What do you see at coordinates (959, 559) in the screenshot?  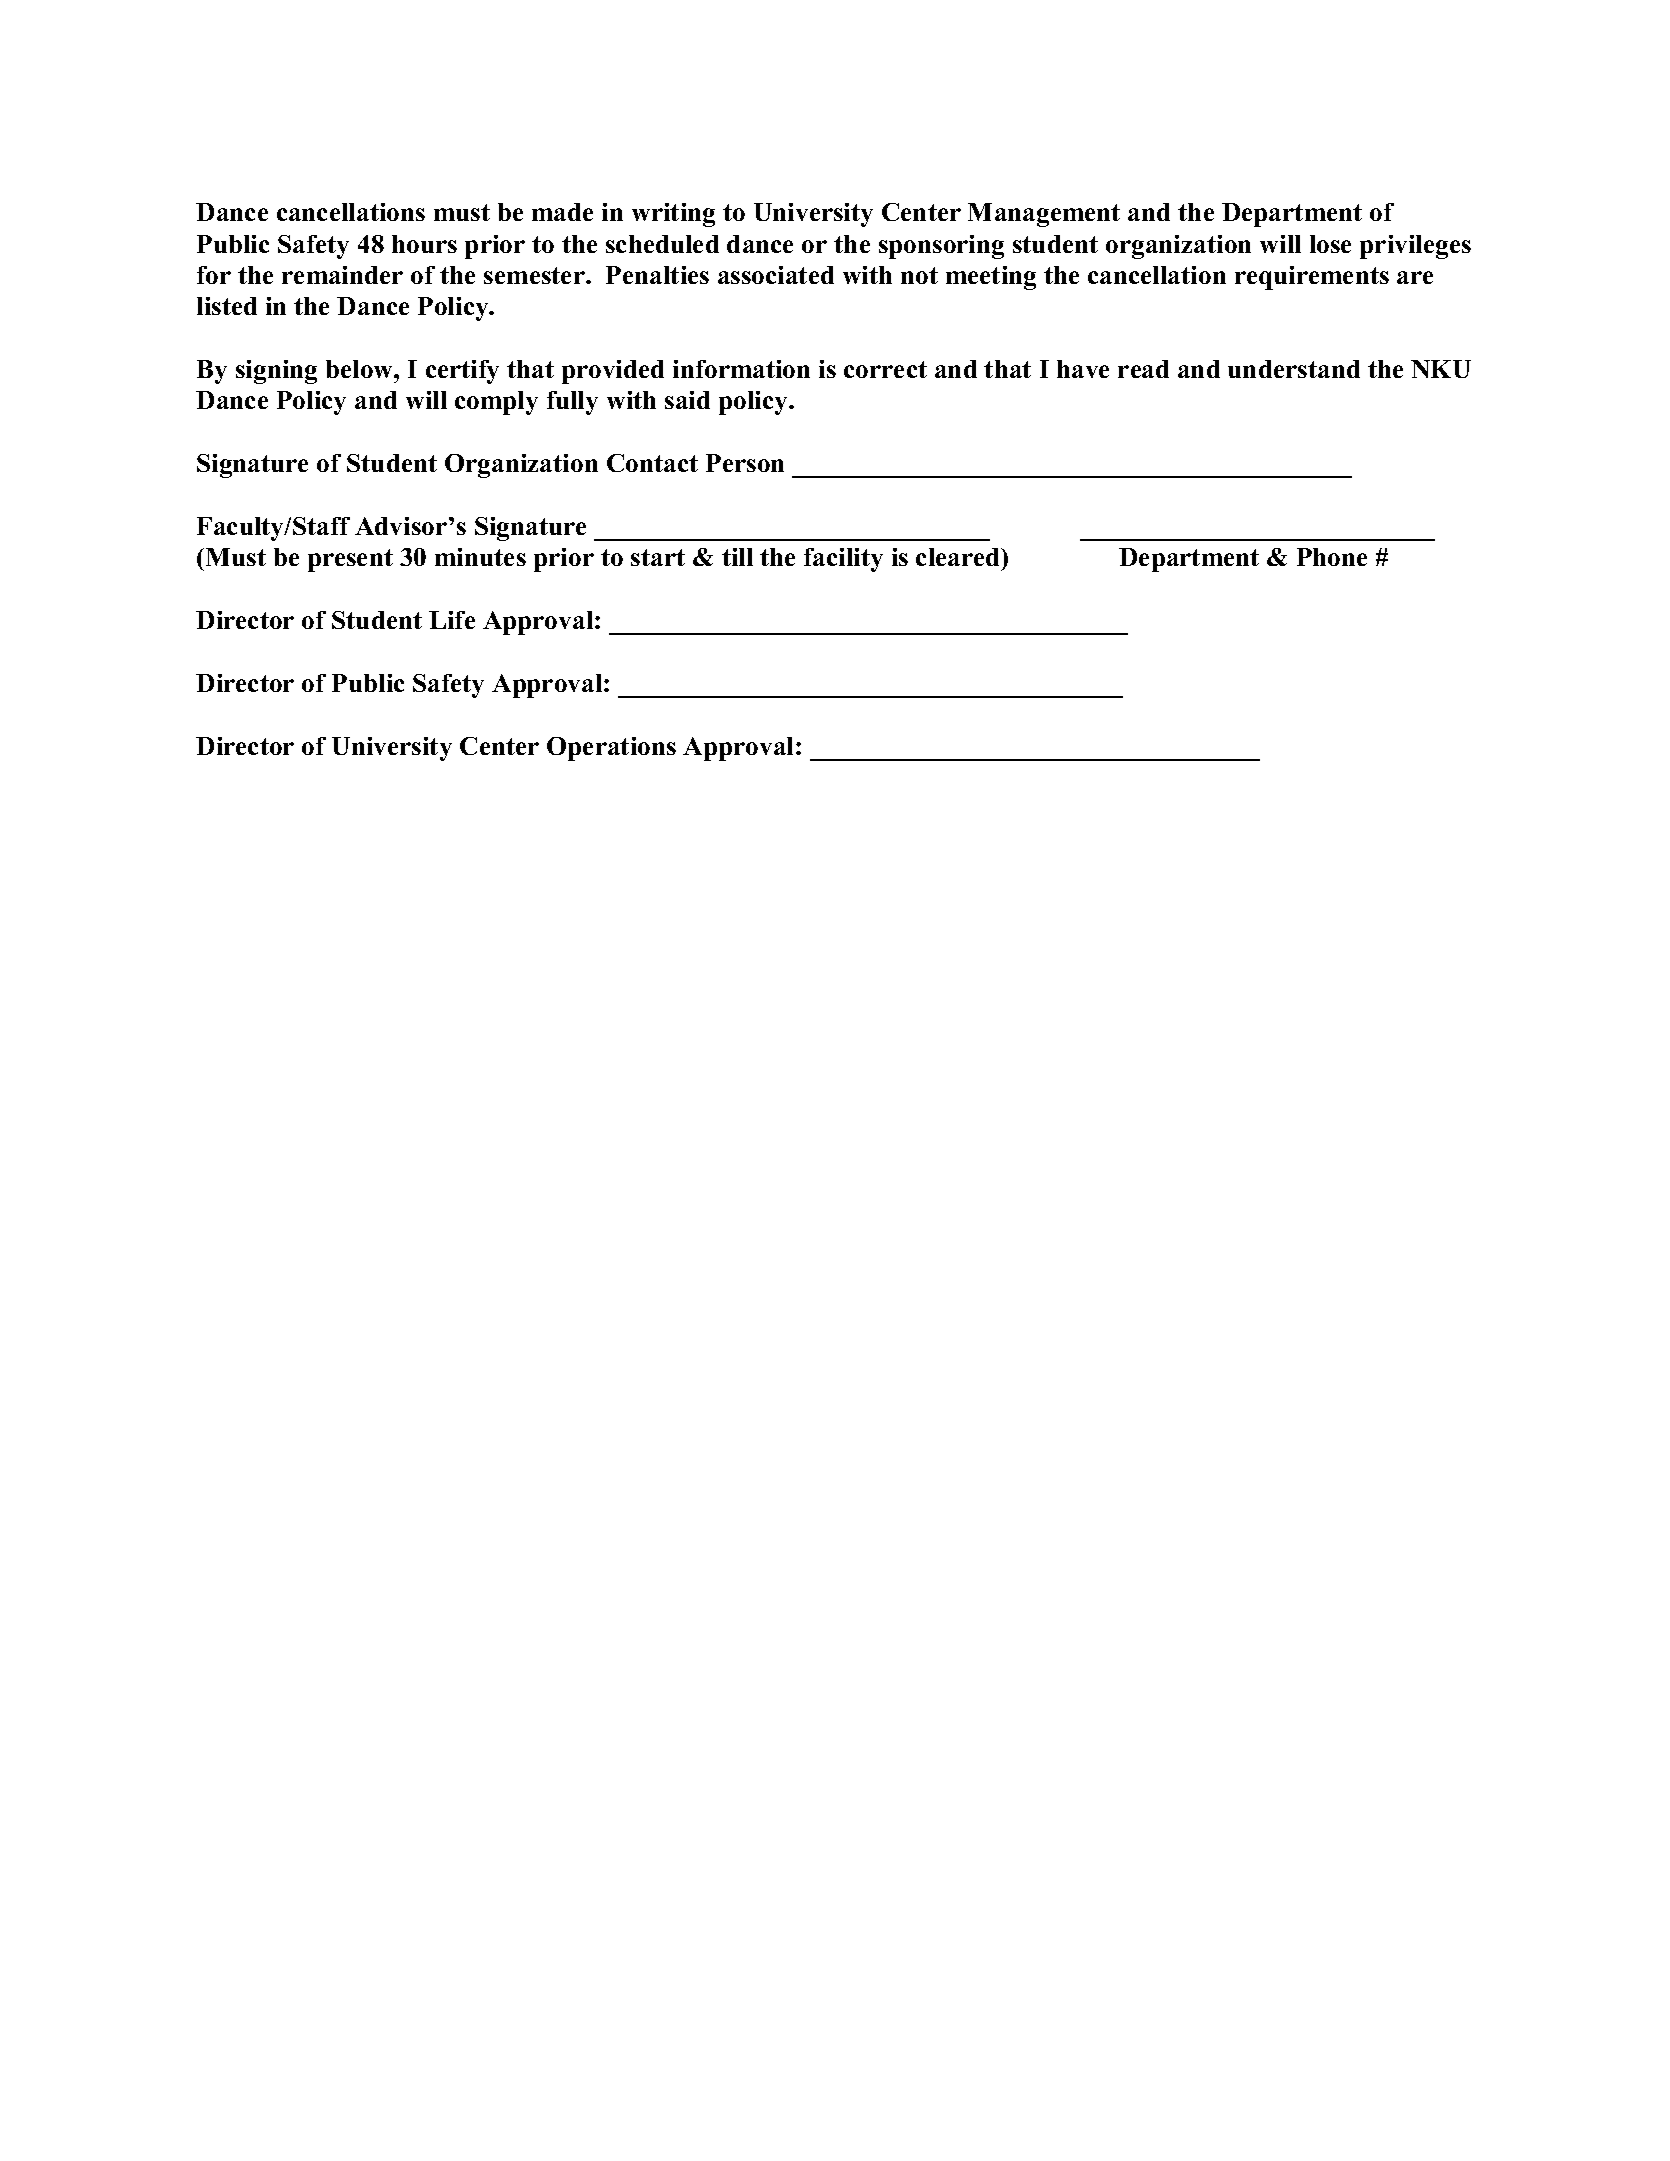 I see `cleared` at bounding box center [959, 559].
